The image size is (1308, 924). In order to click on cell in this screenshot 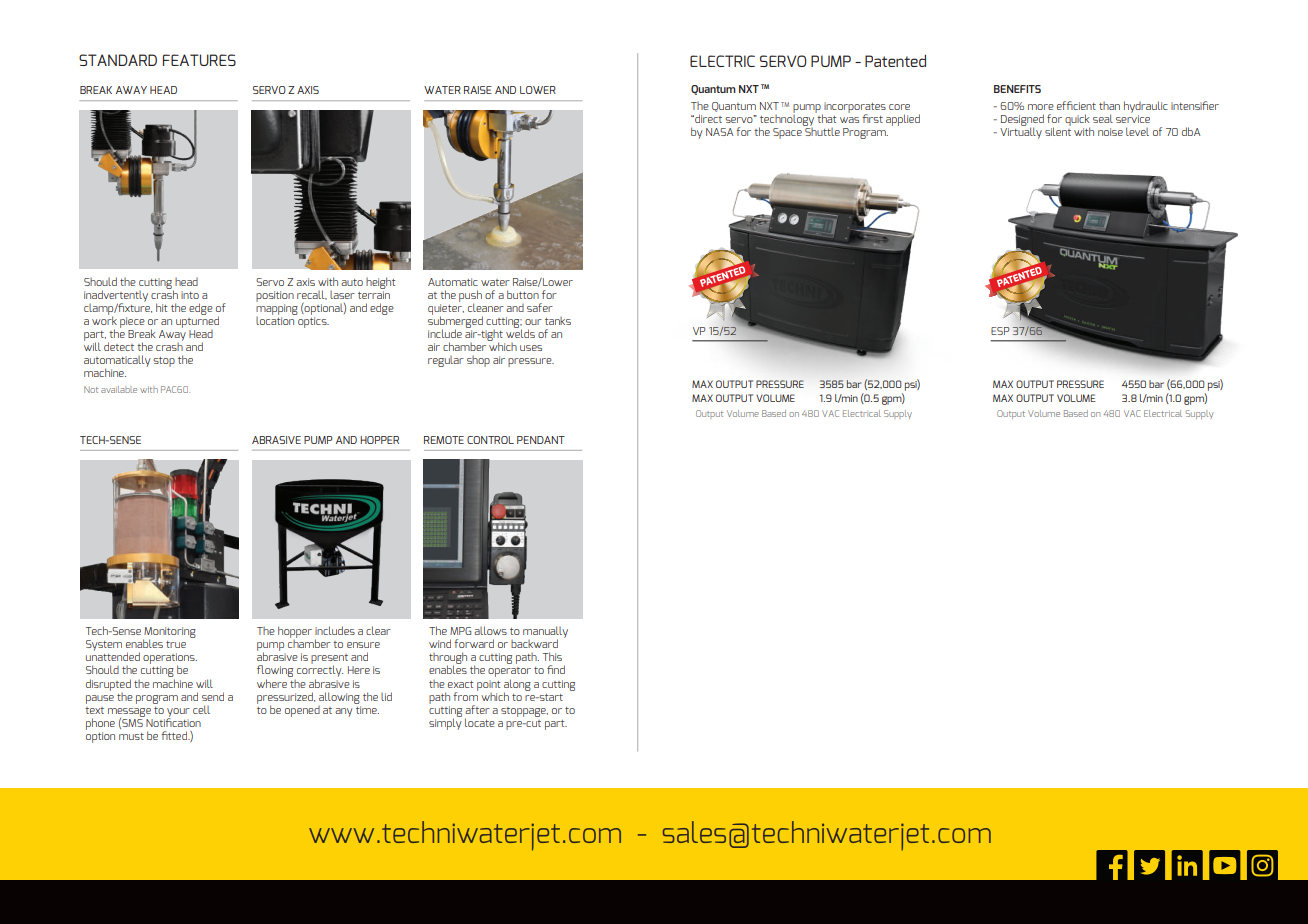, I will do `click(201, 709)`.
